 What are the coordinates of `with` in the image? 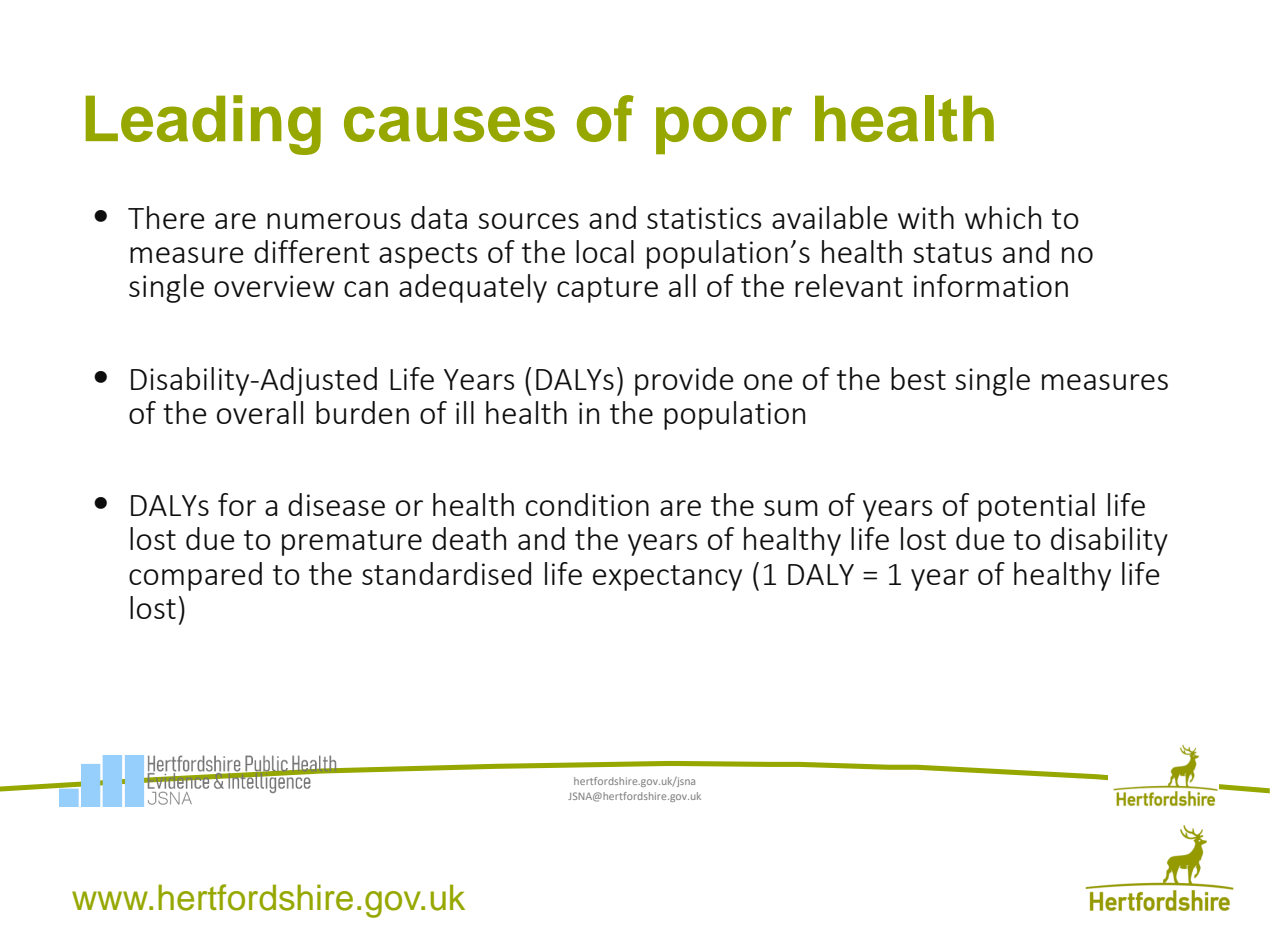 It's located at (926, 217).
